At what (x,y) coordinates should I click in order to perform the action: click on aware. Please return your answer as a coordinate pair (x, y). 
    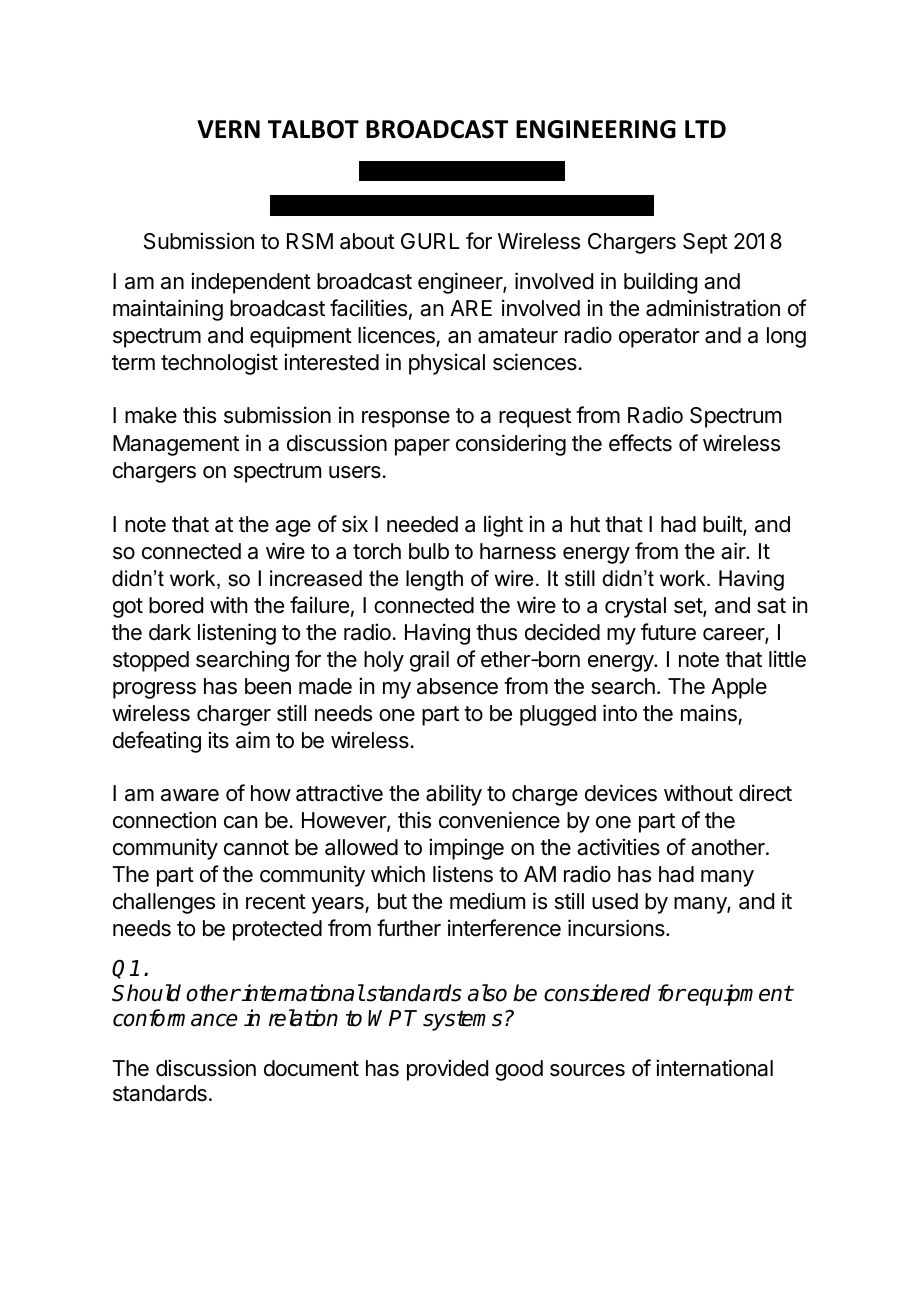
    Looking at the image, I should click on (190, 795).
